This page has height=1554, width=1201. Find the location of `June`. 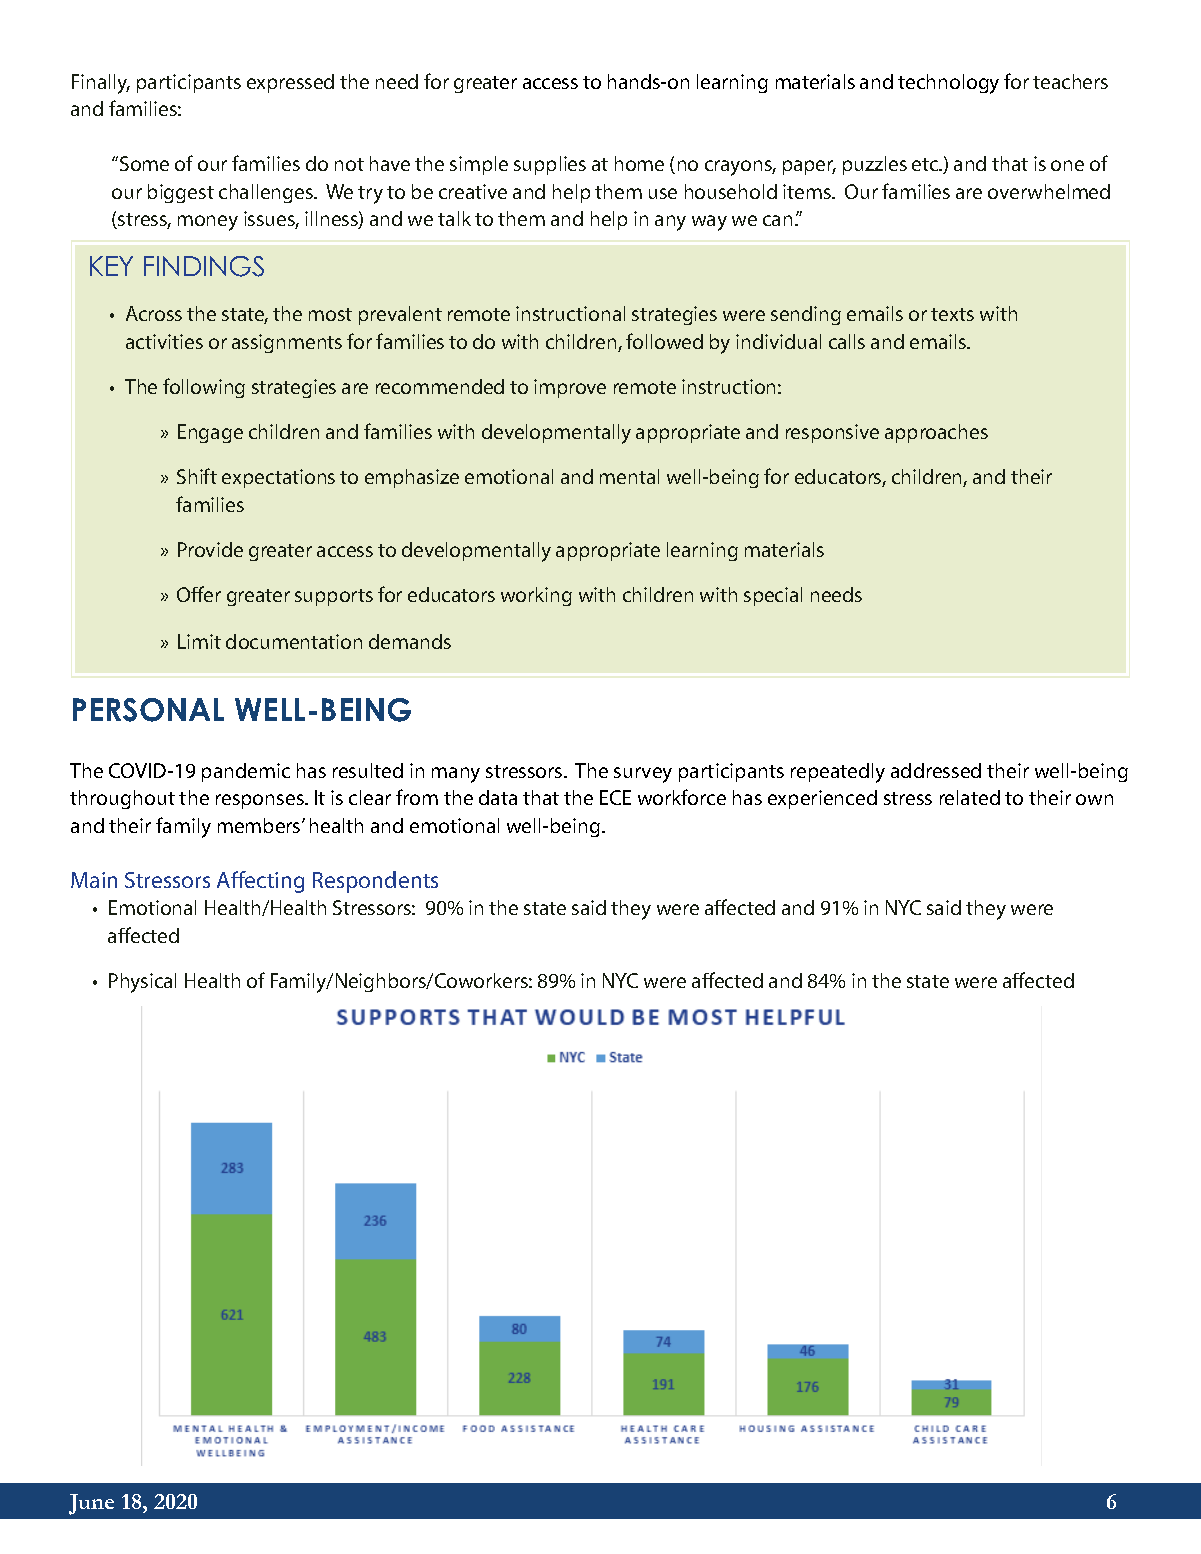

June is located at coordinates (91, 1504).
